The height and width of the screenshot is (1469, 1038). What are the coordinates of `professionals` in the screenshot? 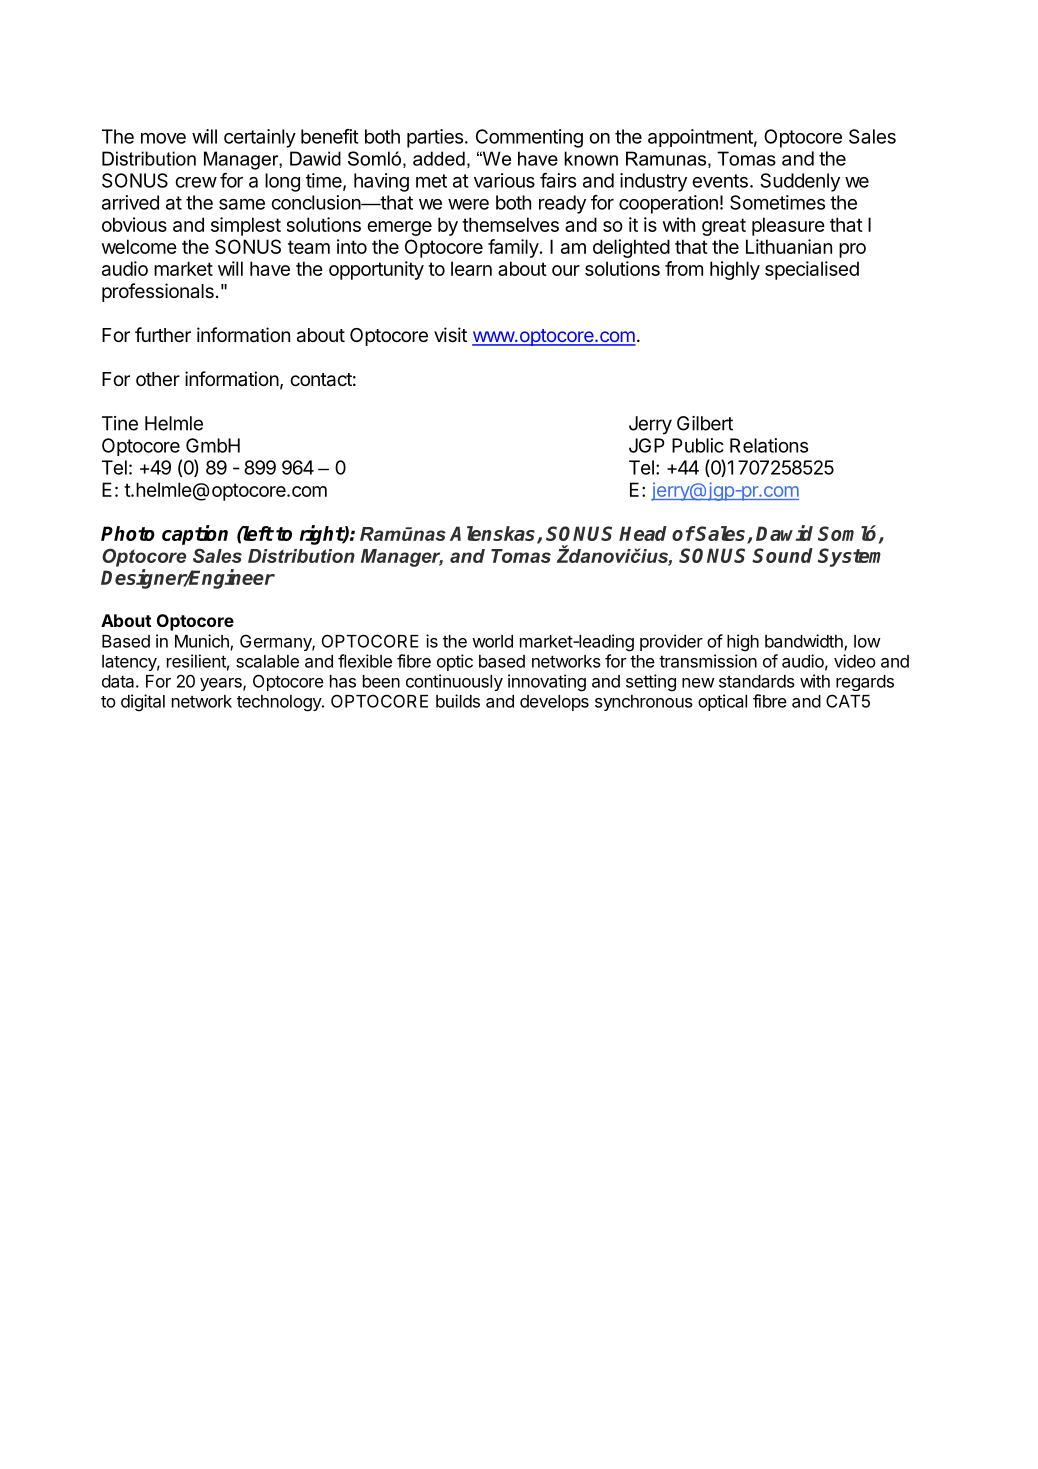 It's located at (158, 292).
